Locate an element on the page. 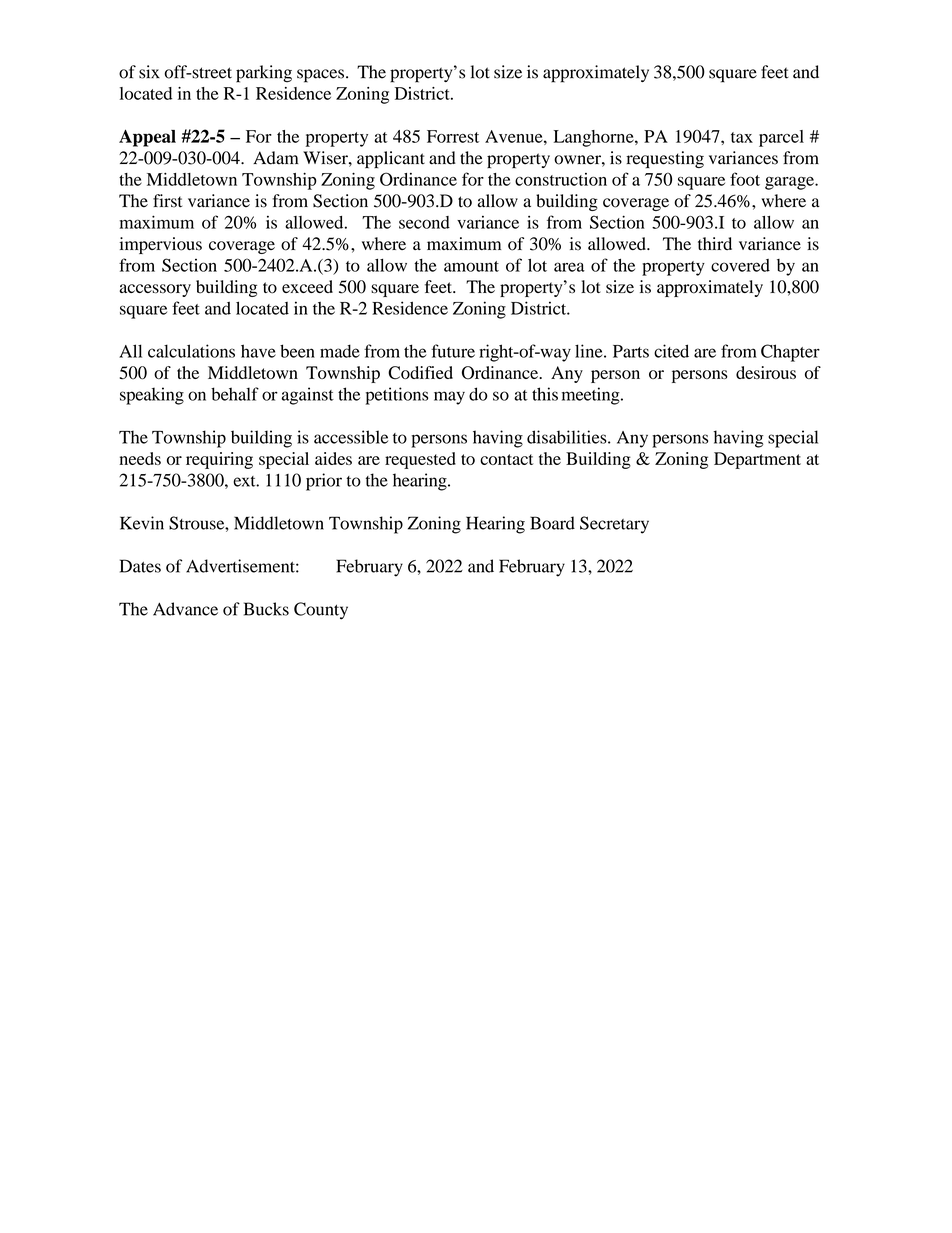  Forrest is located at coordinates (453, 136).
